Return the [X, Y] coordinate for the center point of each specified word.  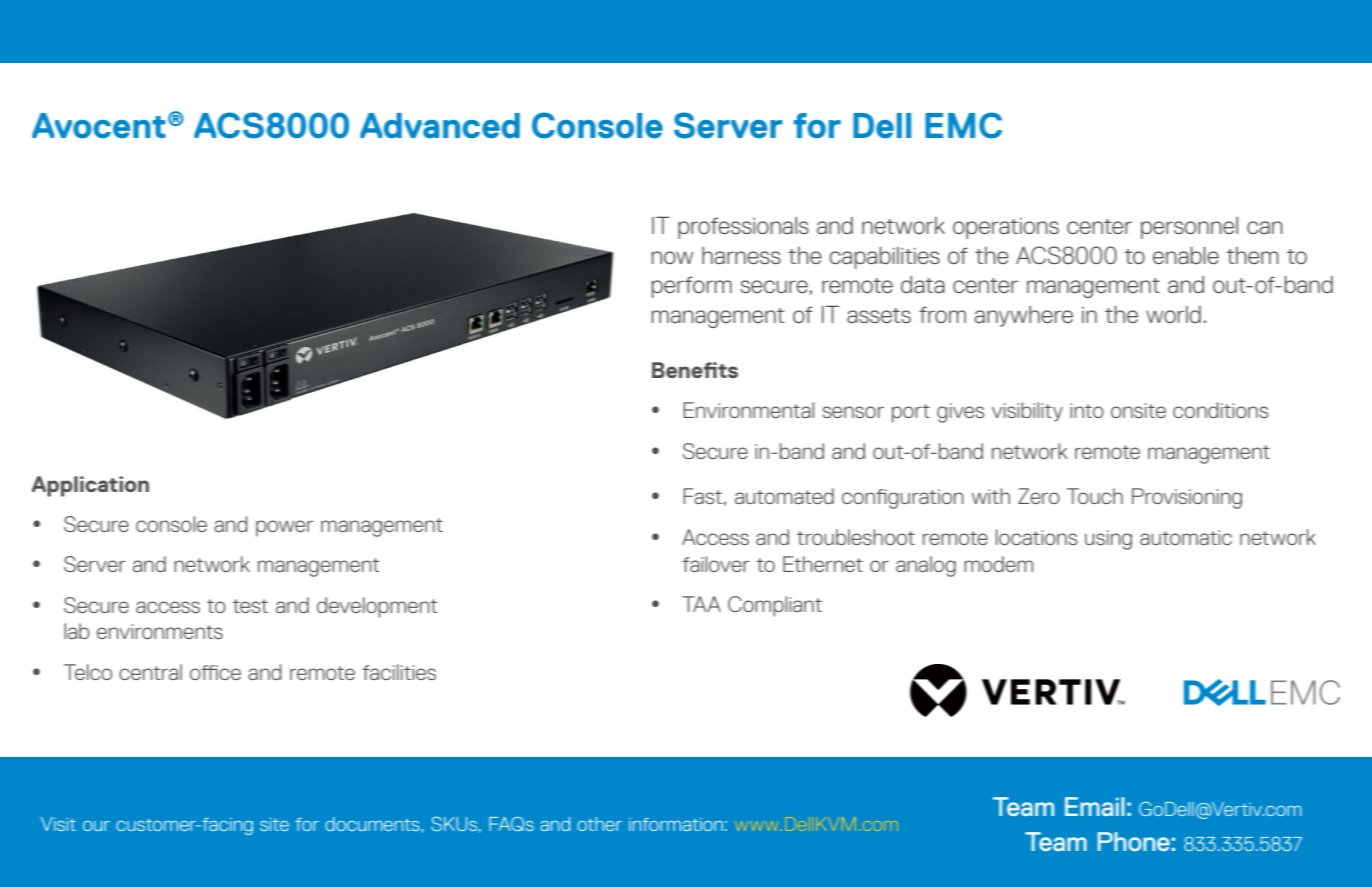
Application [90, 486]
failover [716, 564]
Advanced [440, 126]
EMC [963, 125]
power [284, 528]
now [672, 257]
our [96, 826]
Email [1095, 806]
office [215, 672]
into [1087, 410]
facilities [399, 672]
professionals [743, 228]
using [1108, 540]
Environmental [748, 410]
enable [1186, 255]
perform [691, 287]
